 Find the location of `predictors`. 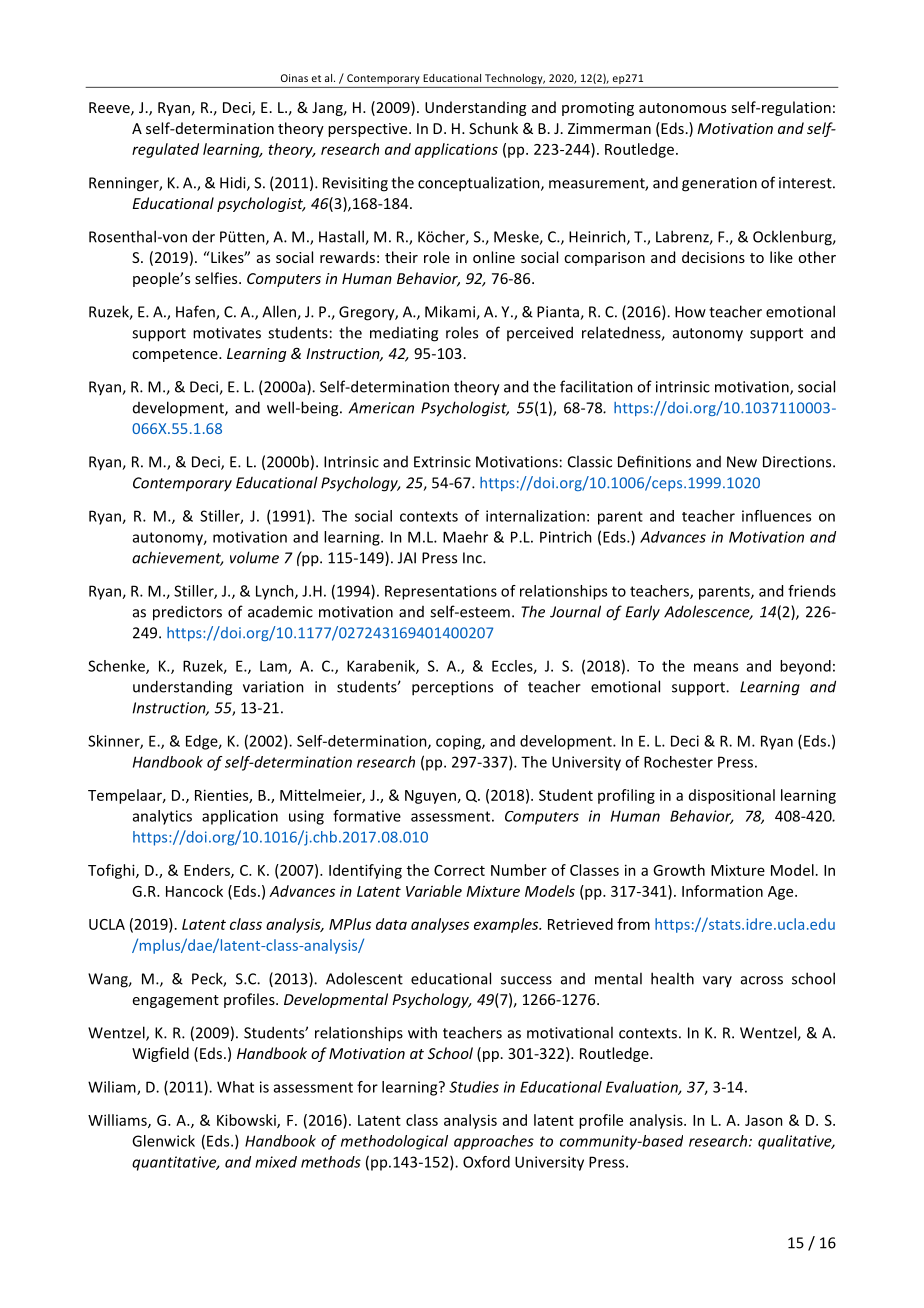

predictors is located at coordinates (187, 613).
